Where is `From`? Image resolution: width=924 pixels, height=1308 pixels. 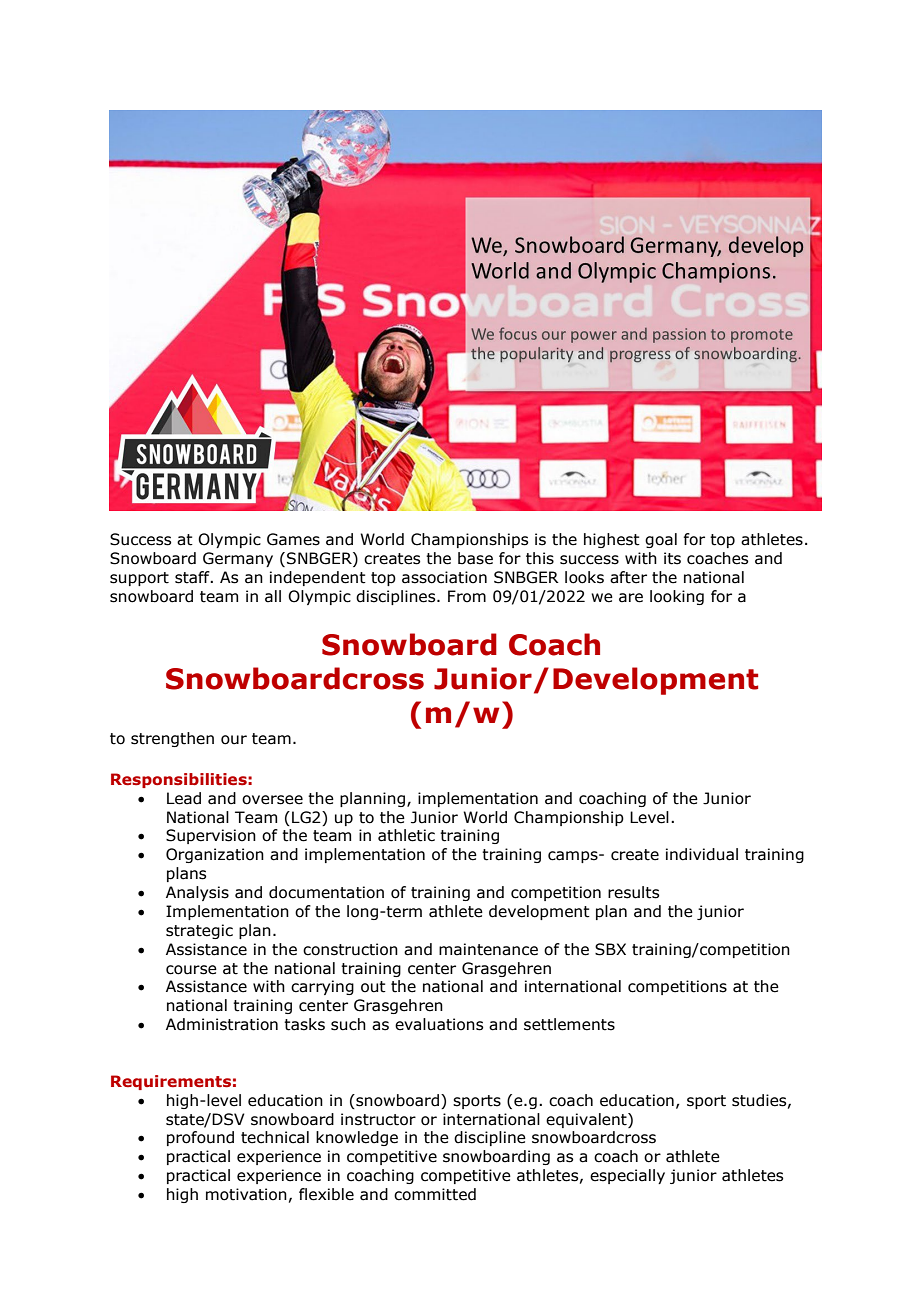
From is located at coordinates (467, 596).
